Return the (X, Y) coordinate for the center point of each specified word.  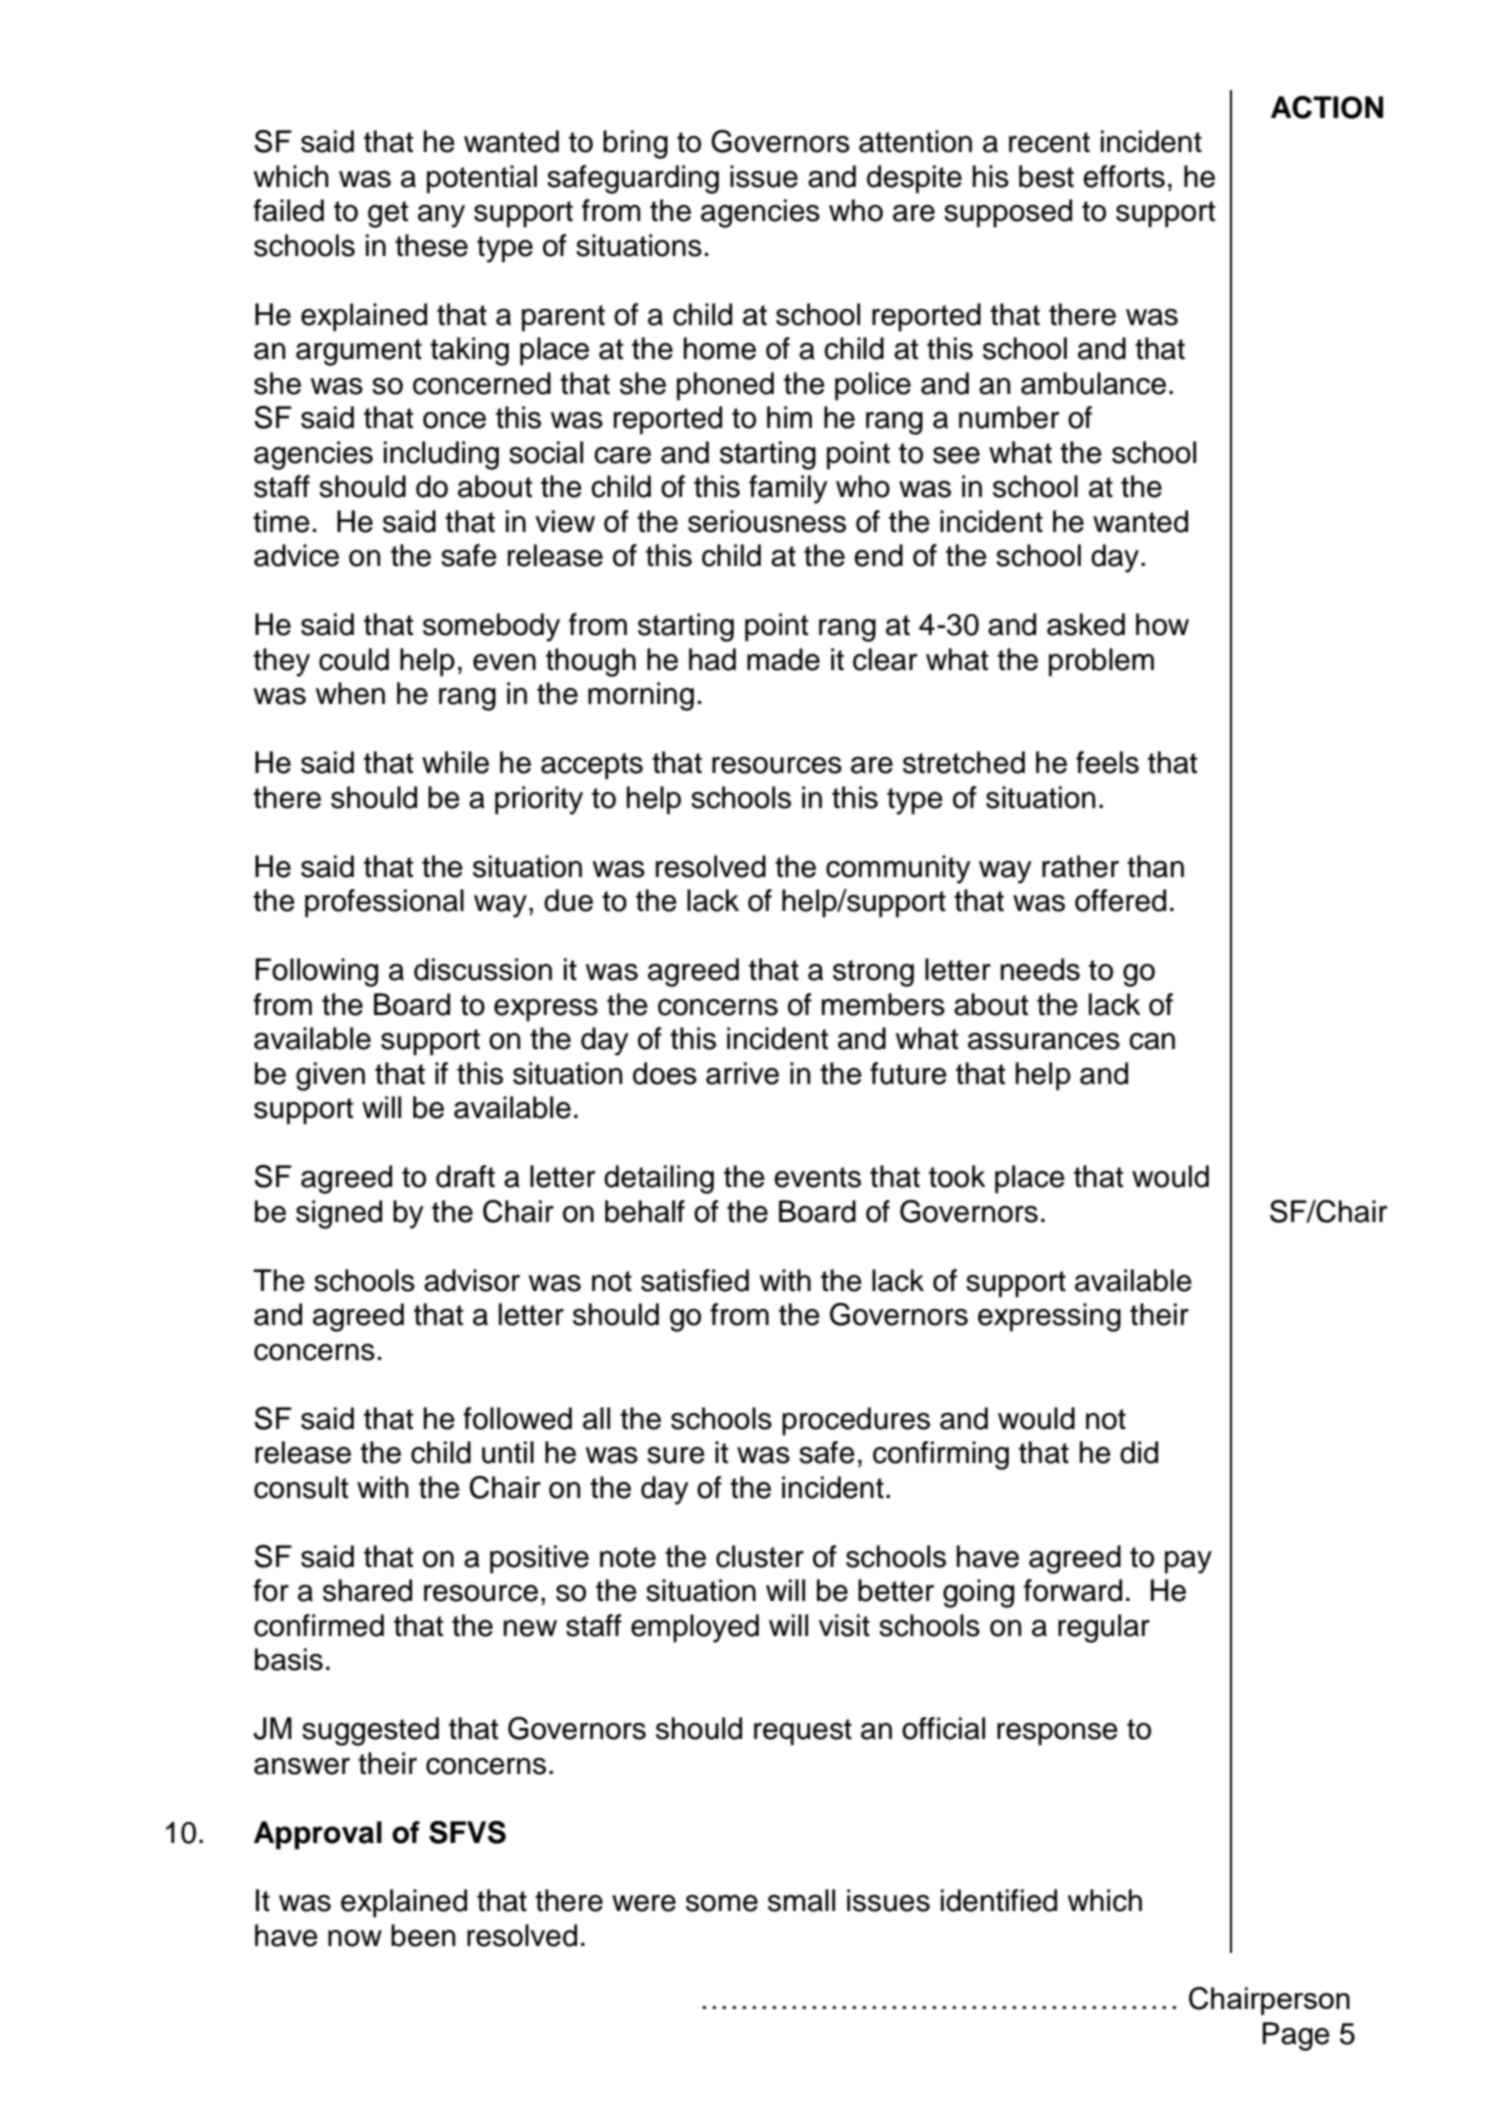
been (423, 1935)
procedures (856, 1421)
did (1139, 1452)
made (783, 659)
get (388, 214)
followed (517, 1418)
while (455, 762)
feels (1107, 762)
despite (914, 179)
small (801, 1900)
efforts (1124, 176)
